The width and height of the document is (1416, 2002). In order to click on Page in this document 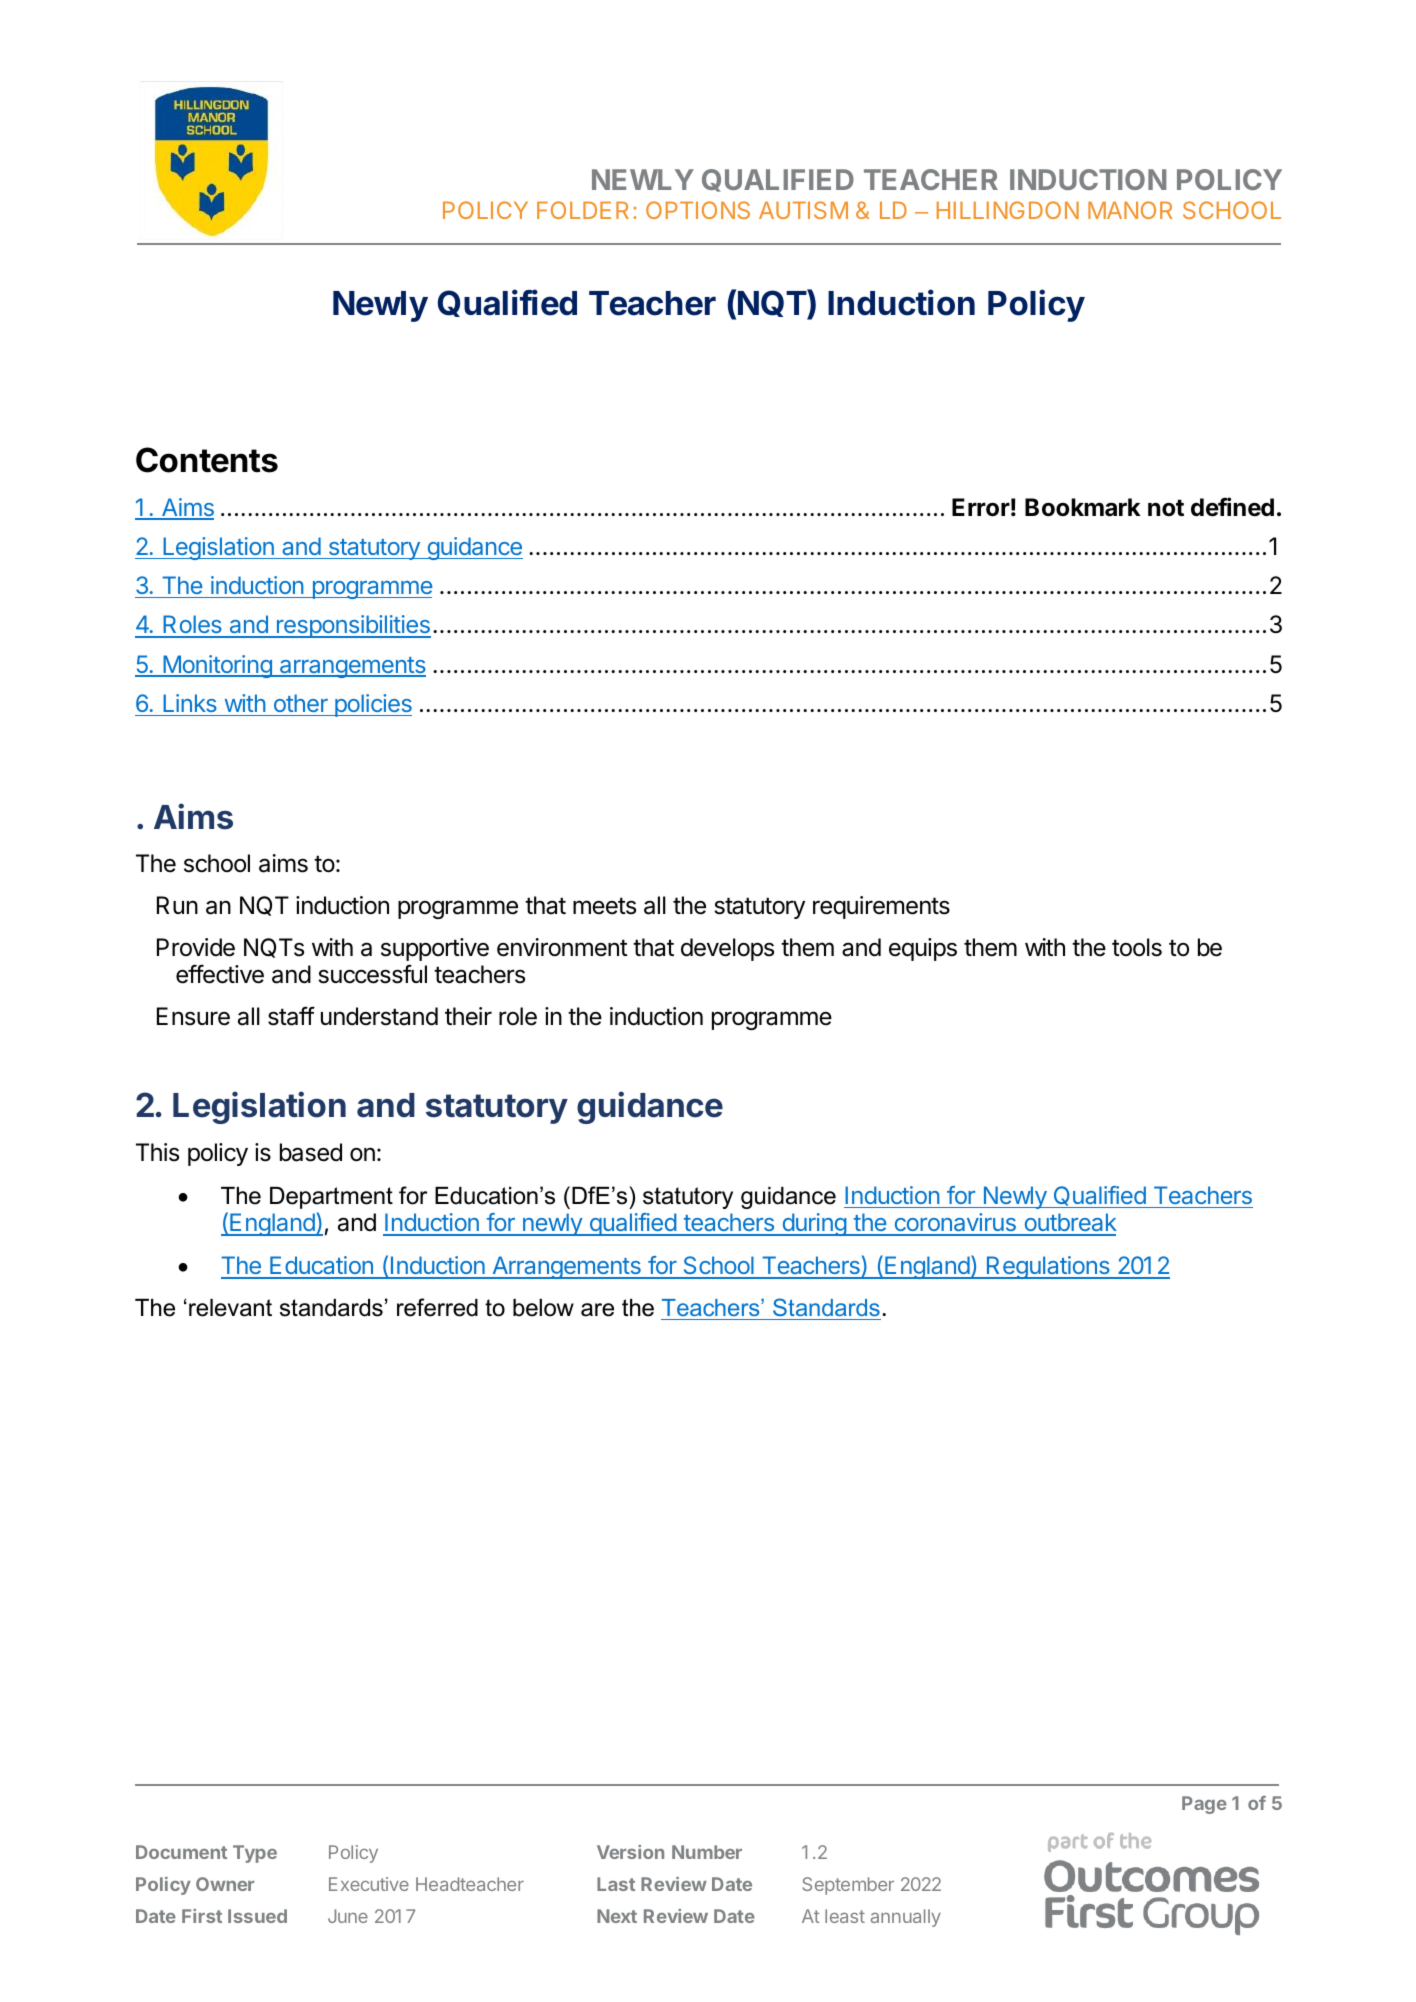, I will do `click(1204, 1805)`.
